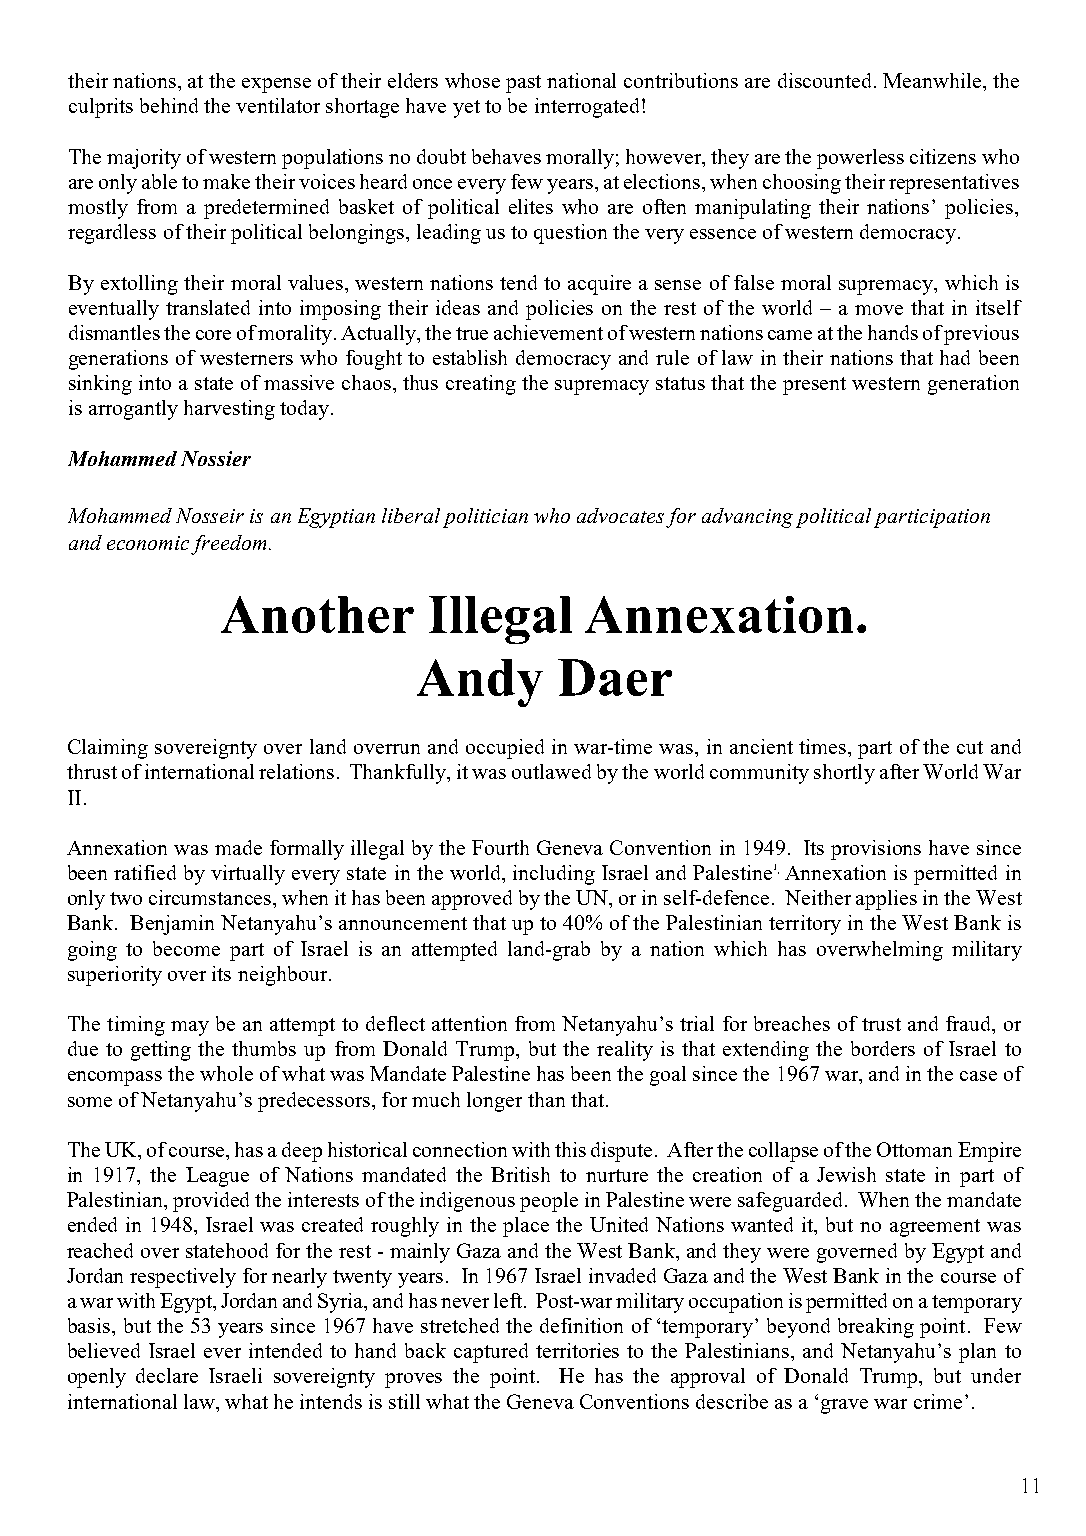  Describe the element at coordinates (167, 1375) in the screenshot. I see `declare` at that location.
